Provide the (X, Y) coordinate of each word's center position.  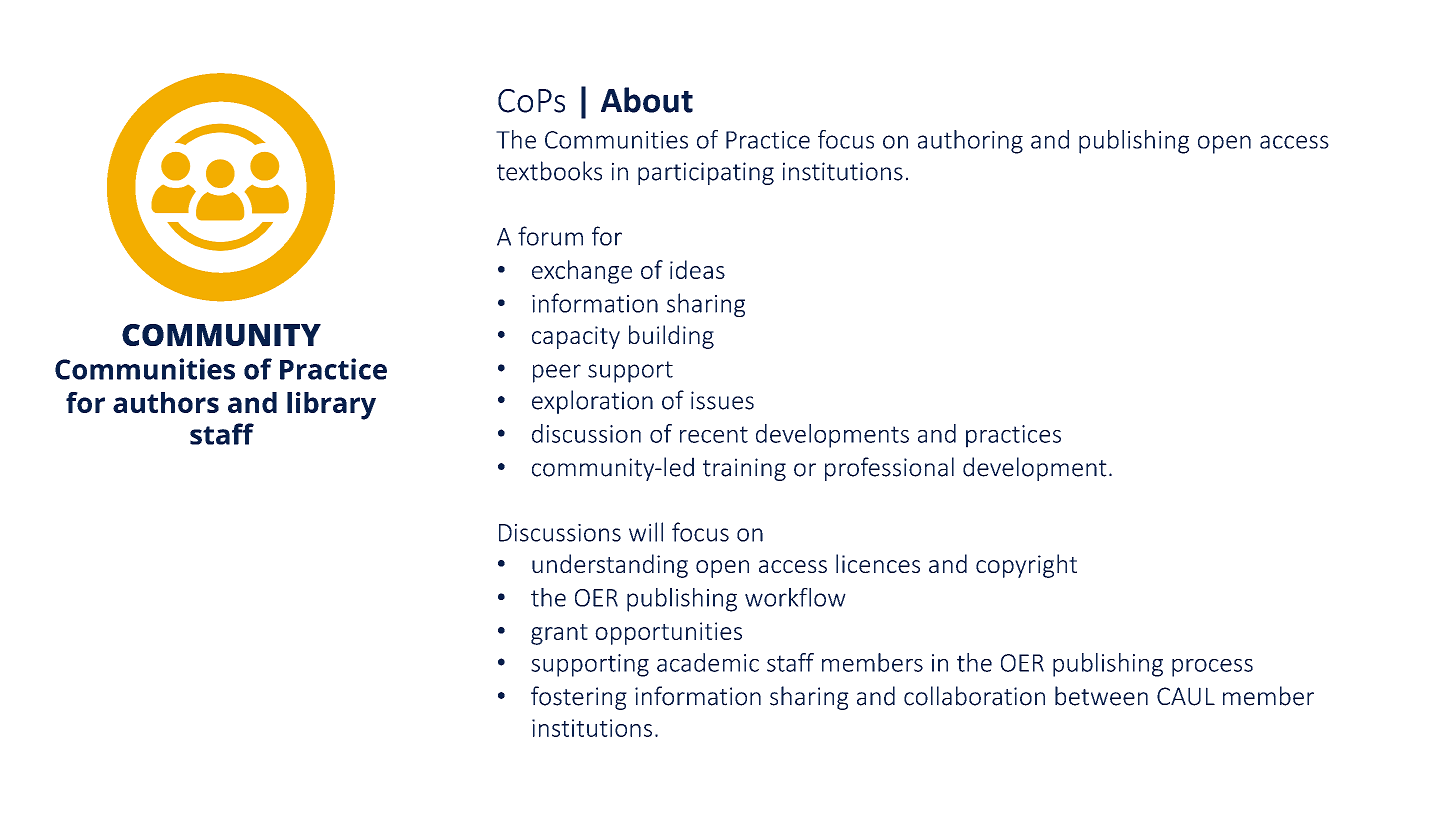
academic (708, 662)
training (744, 469)
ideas (697, 269)
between (1101, 696)
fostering (579, 698)
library (331, 406)
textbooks (549, 171)
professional (889, 469)
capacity (576, 337)
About (647, 100)
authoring (970, 142)
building (671, 337)
